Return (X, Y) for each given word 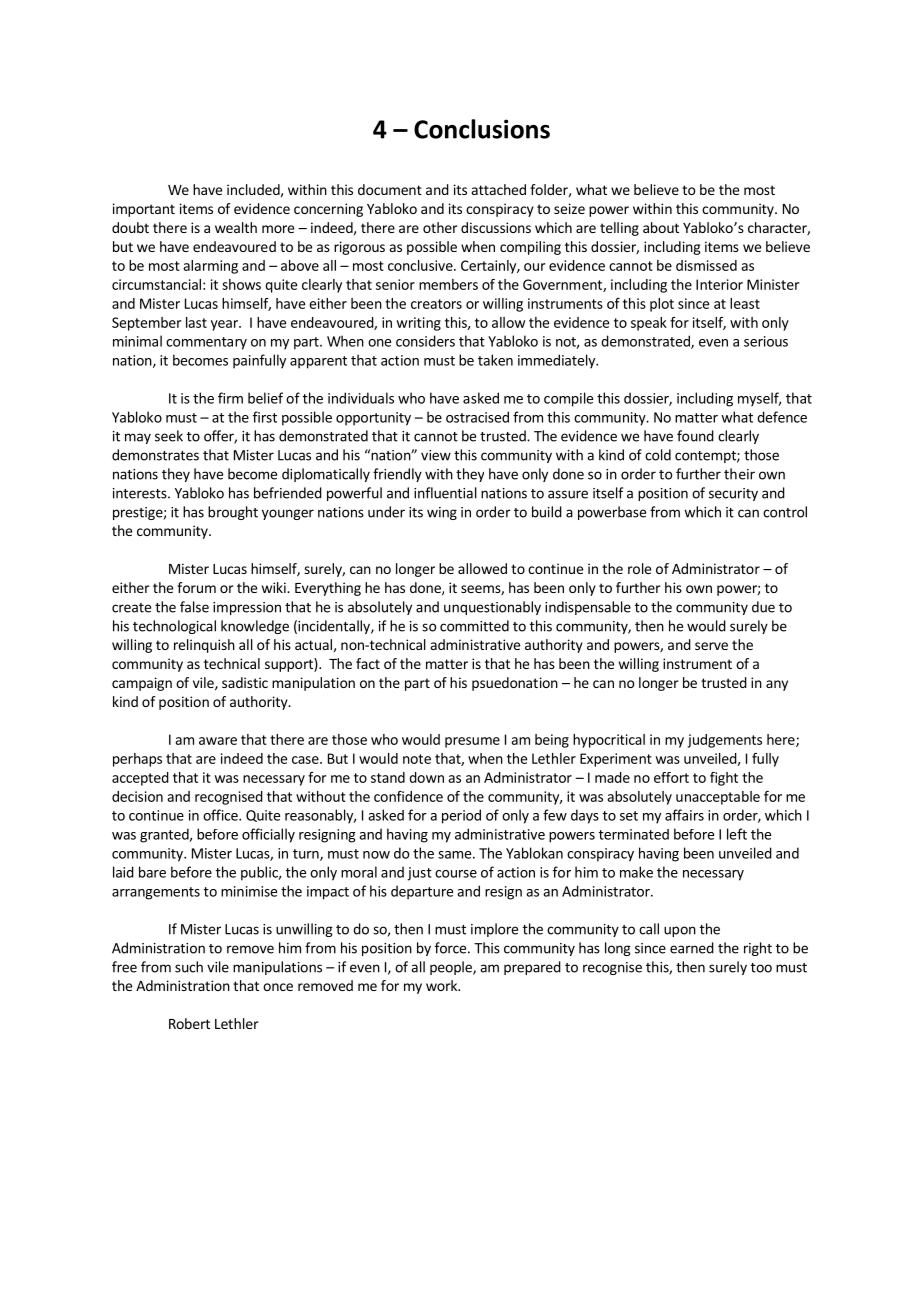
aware (218, 741)
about (661, 227)
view (436, 455)
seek (169, 436)
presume (472, 742)
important (144, 210)
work (442, 985)
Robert (189, 1023)
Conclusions (482, 129)
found (695, 436)
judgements (725, 741)
